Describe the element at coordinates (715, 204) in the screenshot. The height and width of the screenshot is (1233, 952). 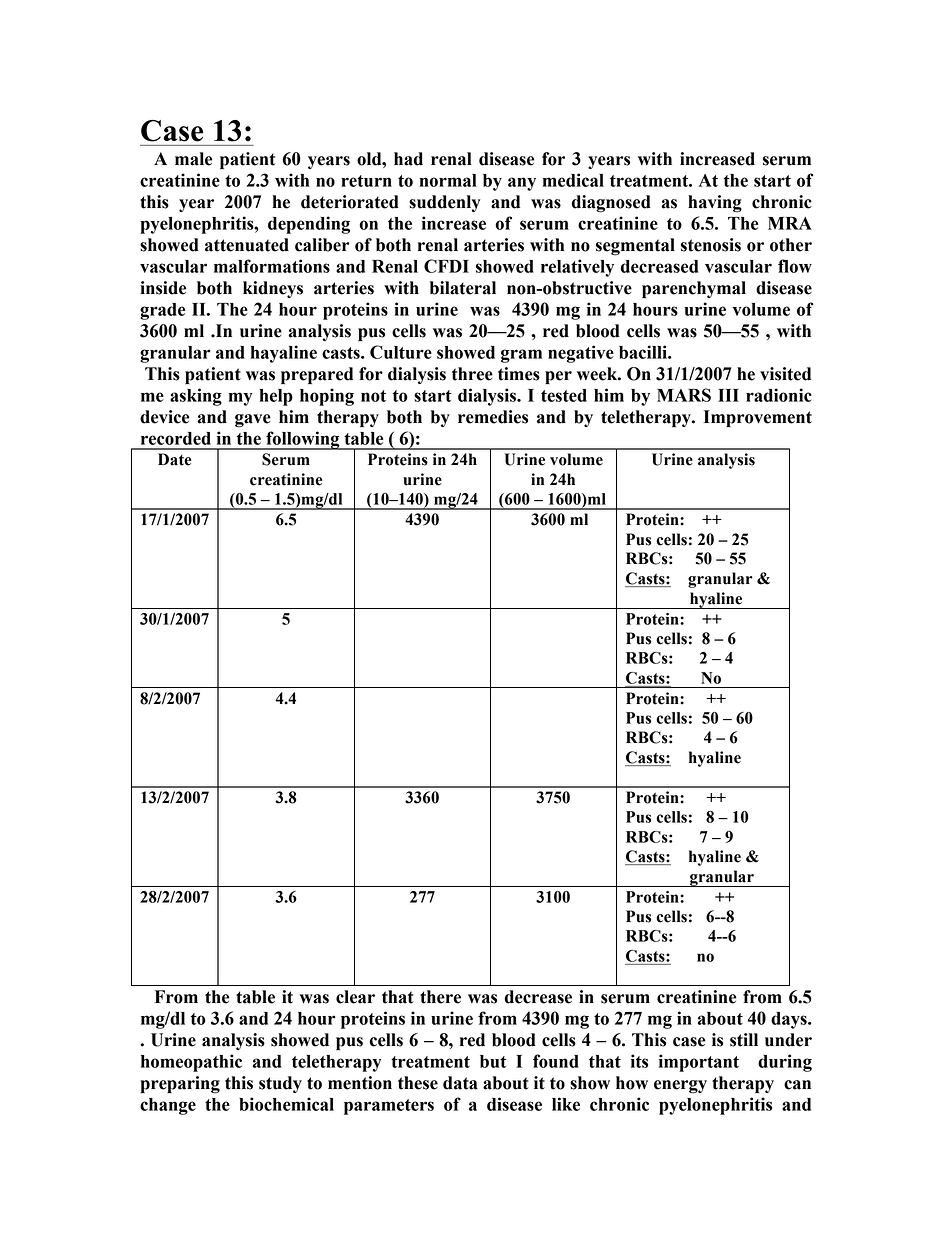
I see `having` at that location.
